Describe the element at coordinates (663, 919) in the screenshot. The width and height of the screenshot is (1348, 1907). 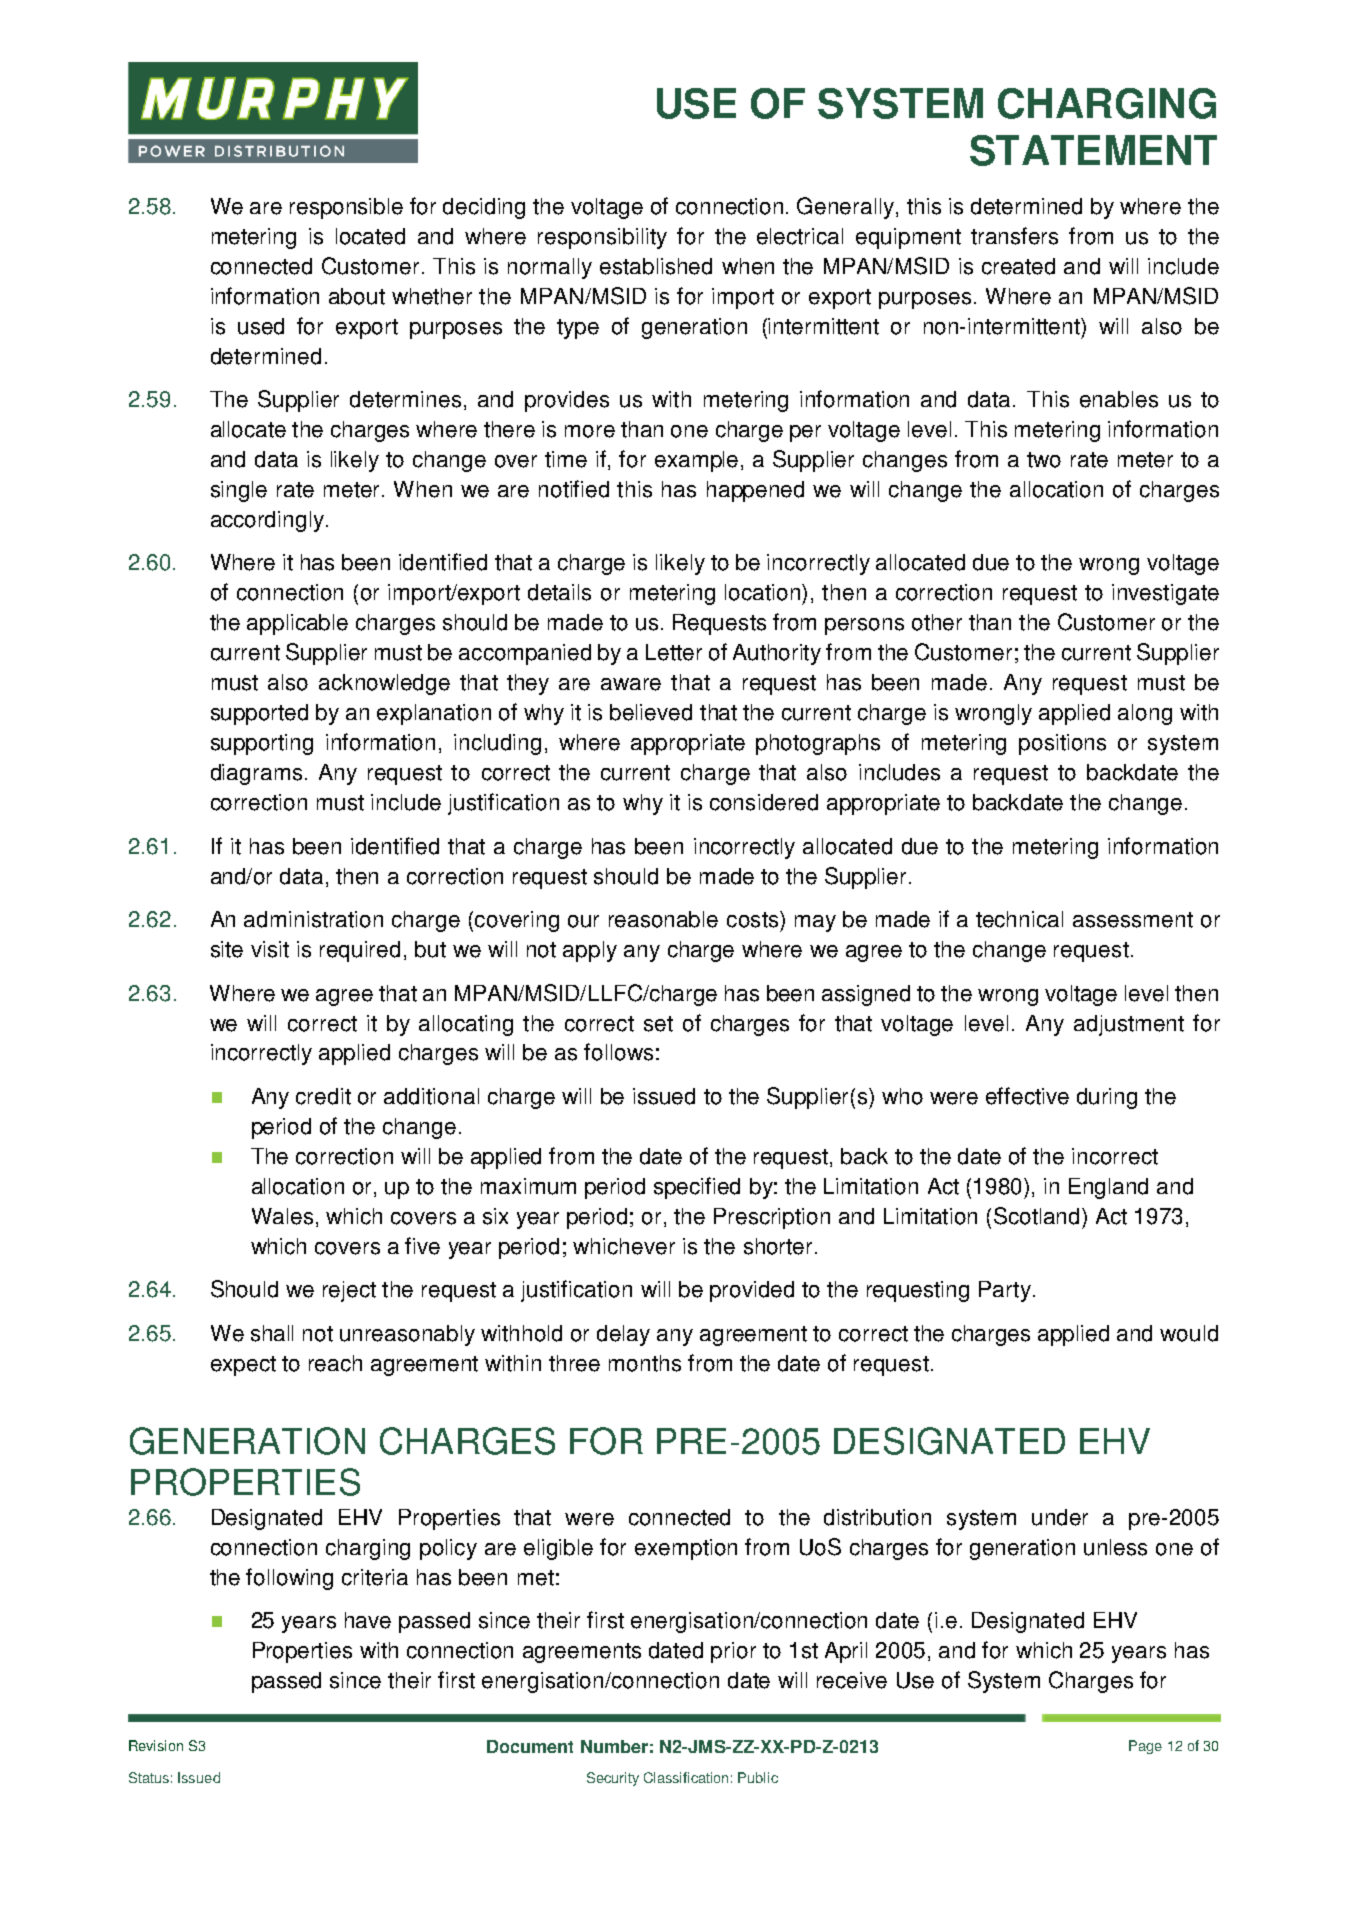
I see `reasonable` at that location.
